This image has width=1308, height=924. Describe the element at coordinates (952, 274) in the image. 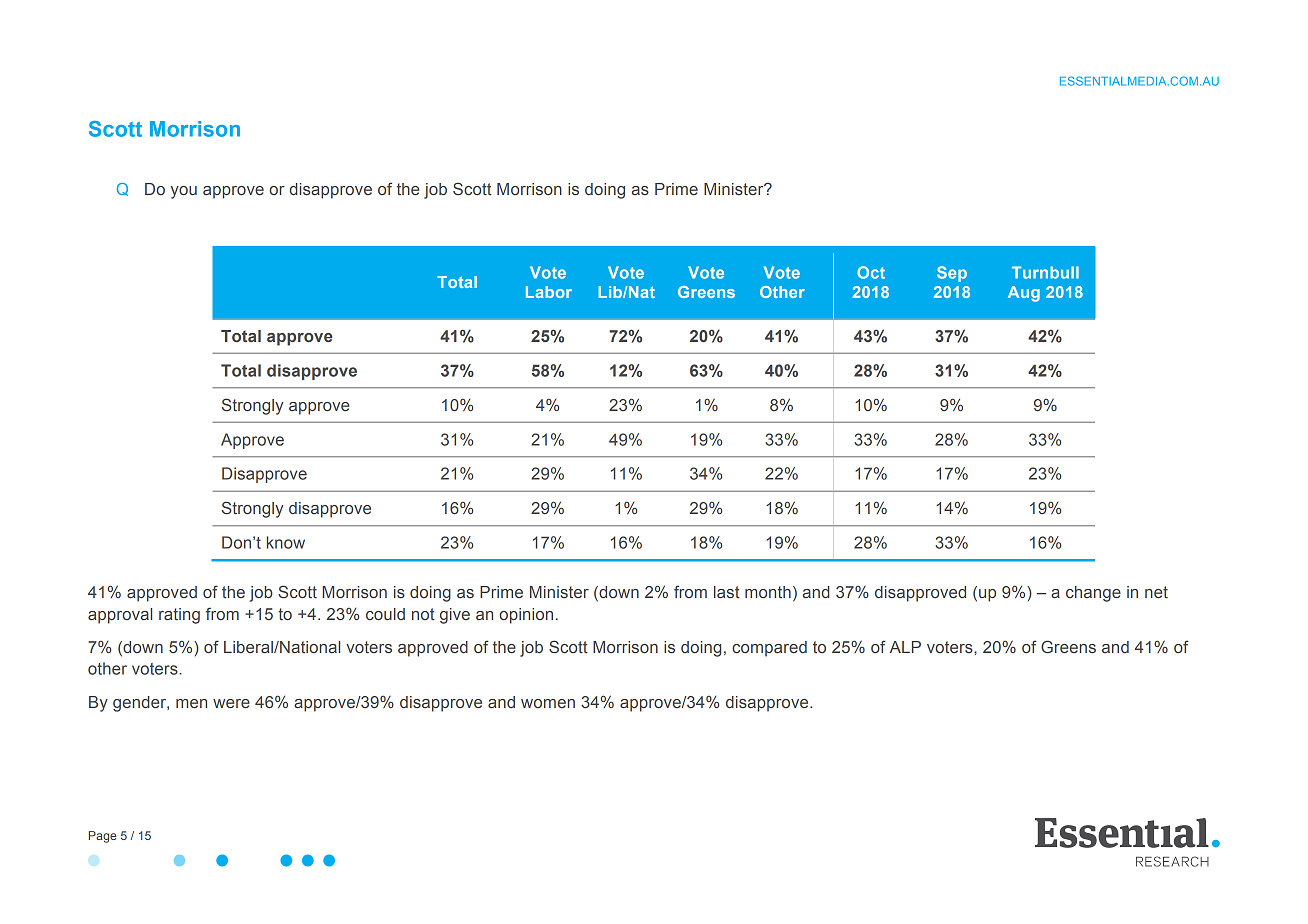

I see `Sep` at that location.
